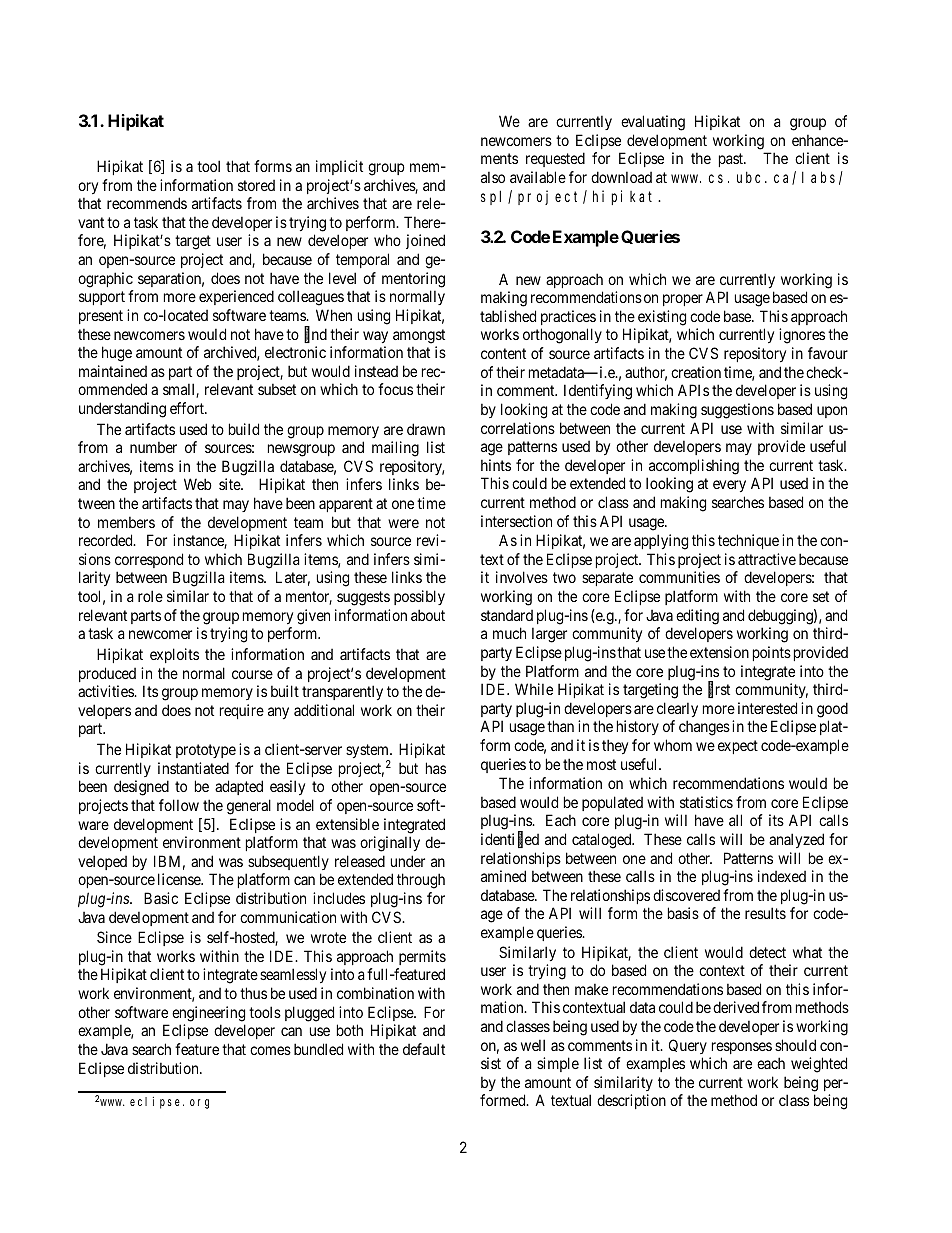 This screenshot has height=1233, width=952. What do you see at coordinates (493, 177) in the screenshot?
I see `also` at bounding box center [493, 177].
